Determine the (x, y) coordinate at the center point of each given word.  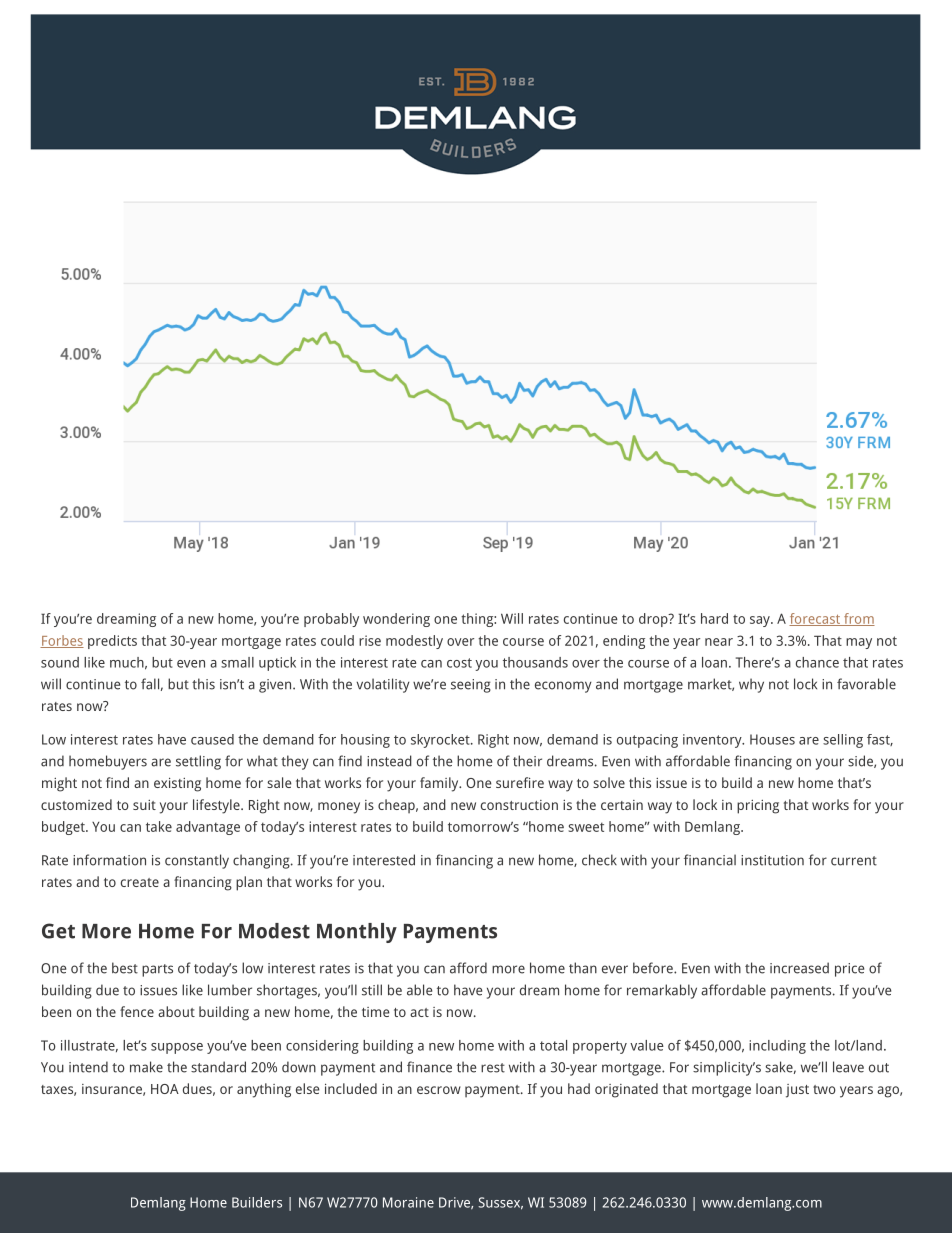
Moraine (408, 1202)
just (797, 1091)
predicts (112, 642)
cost (459, 663)
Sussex (500, 1203)
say (761, 621)
